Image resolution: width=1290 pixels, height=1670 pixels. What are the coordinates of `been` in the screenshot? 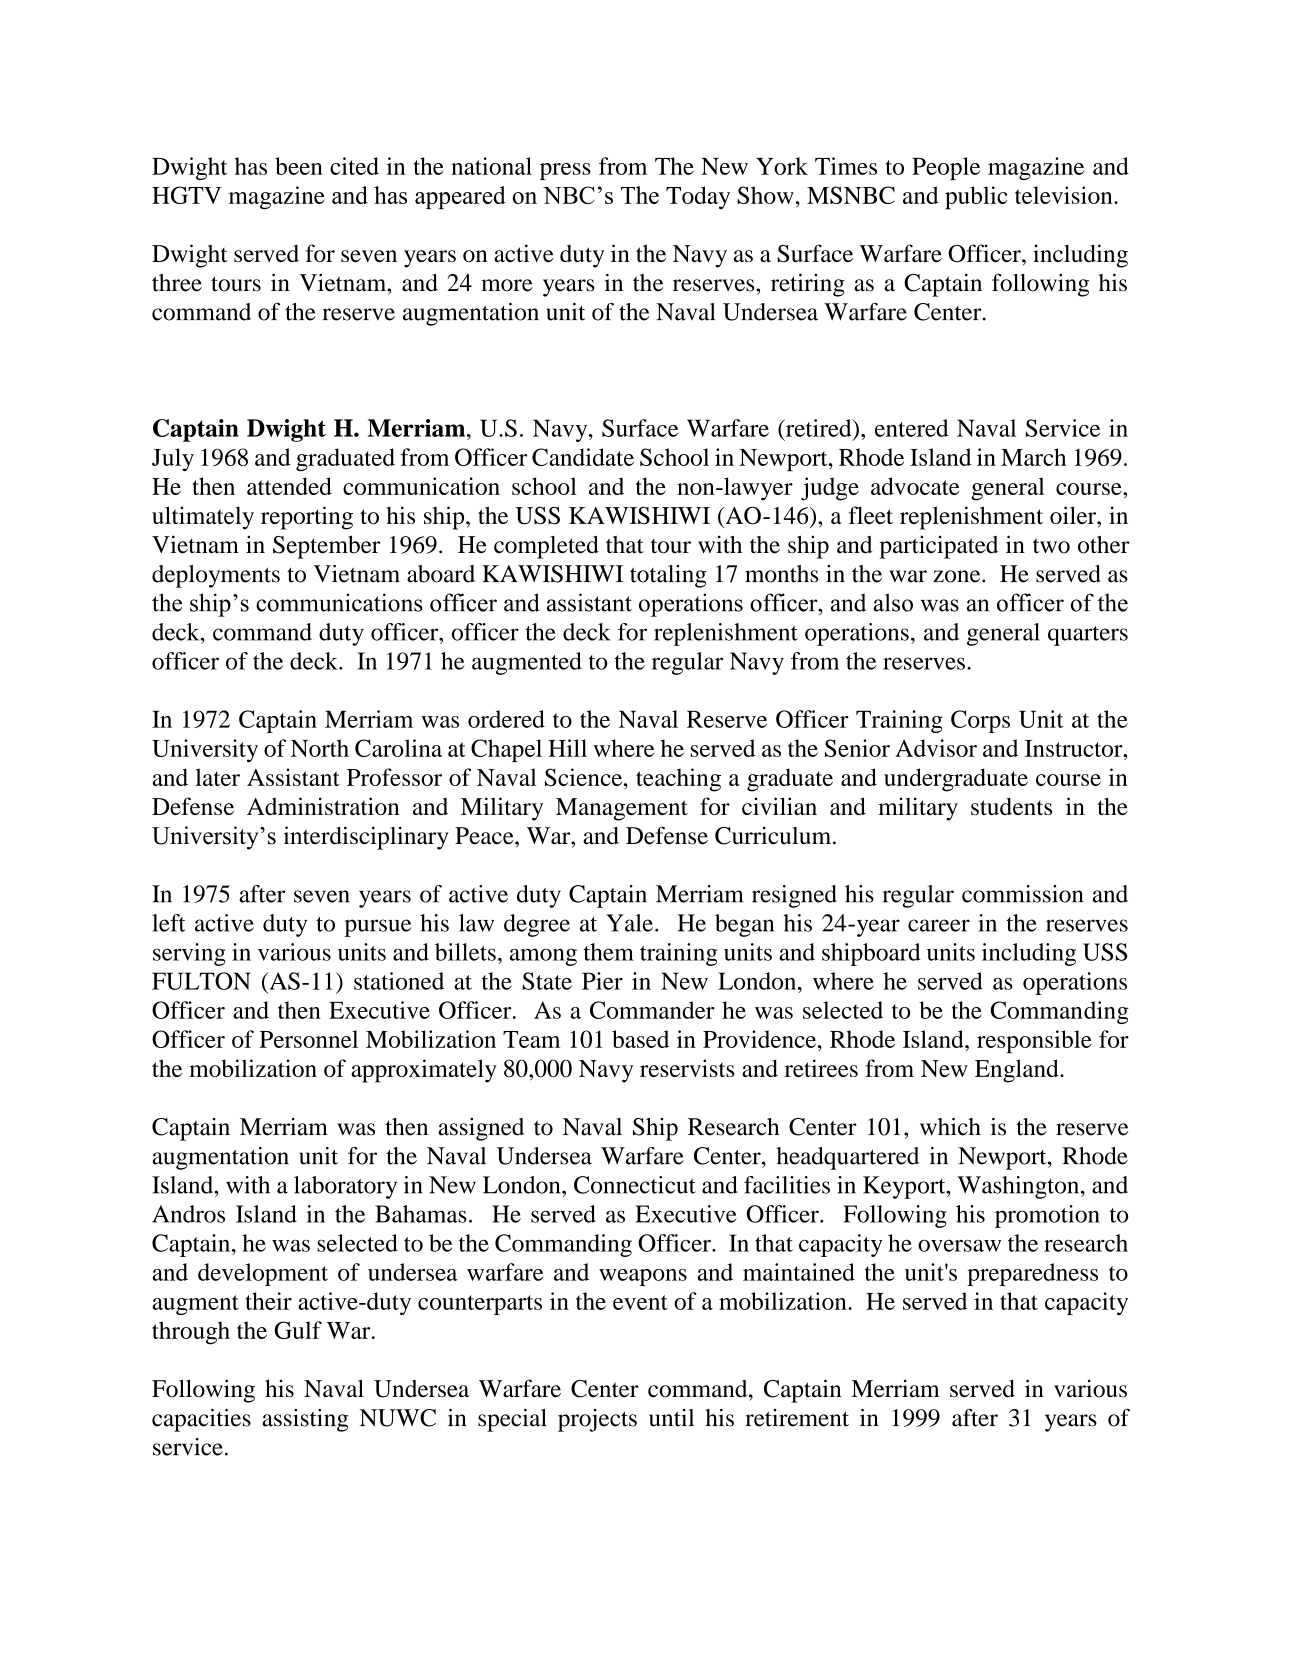 It's located at (299, 166).
